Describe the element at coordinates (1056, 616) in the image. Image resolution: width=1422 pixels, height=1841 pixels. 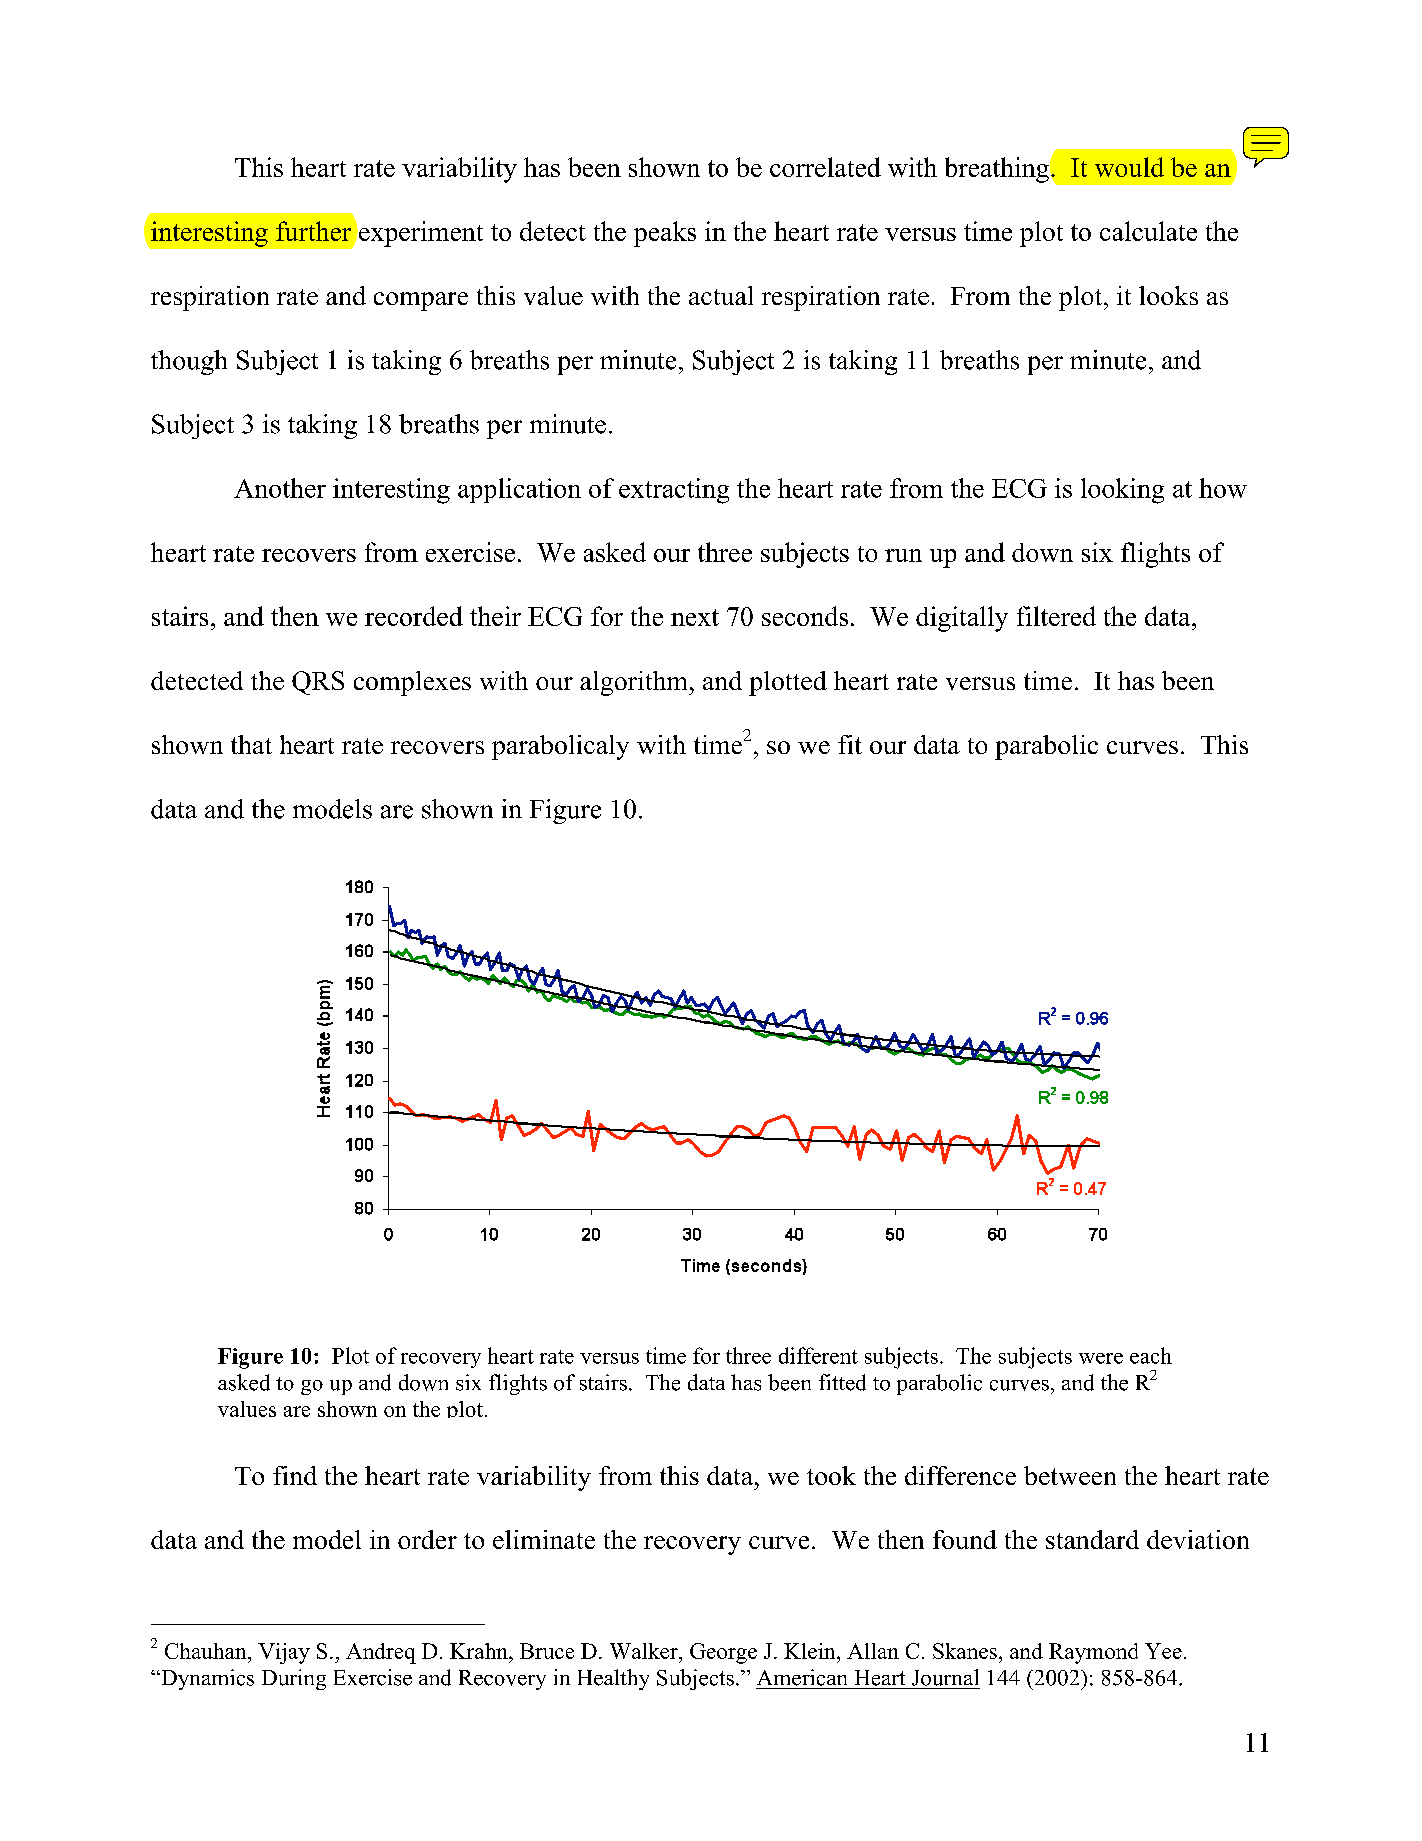
I see `filtered` at that location.
